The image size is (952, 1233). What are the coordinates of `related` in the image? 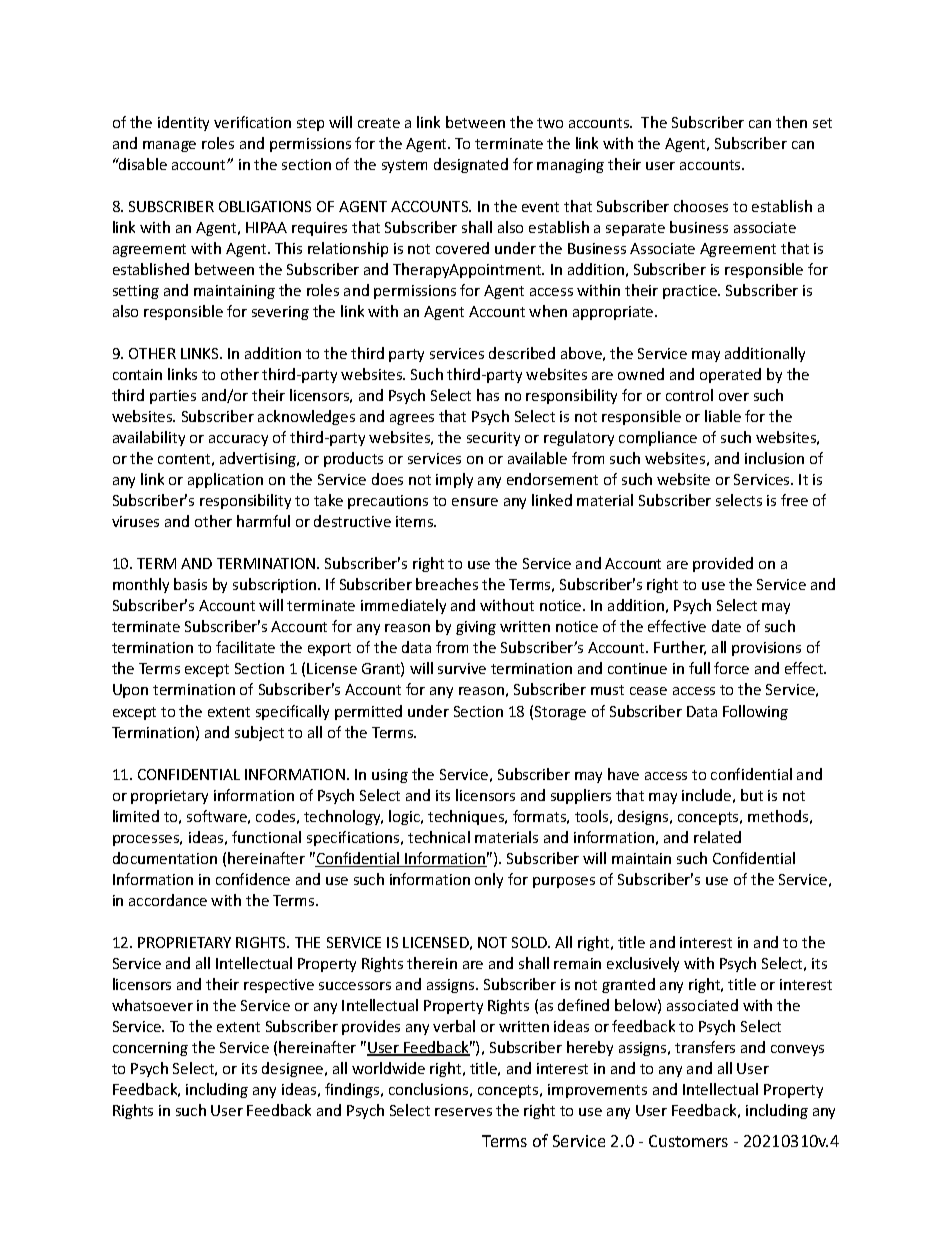 It's located at (717, 837).
